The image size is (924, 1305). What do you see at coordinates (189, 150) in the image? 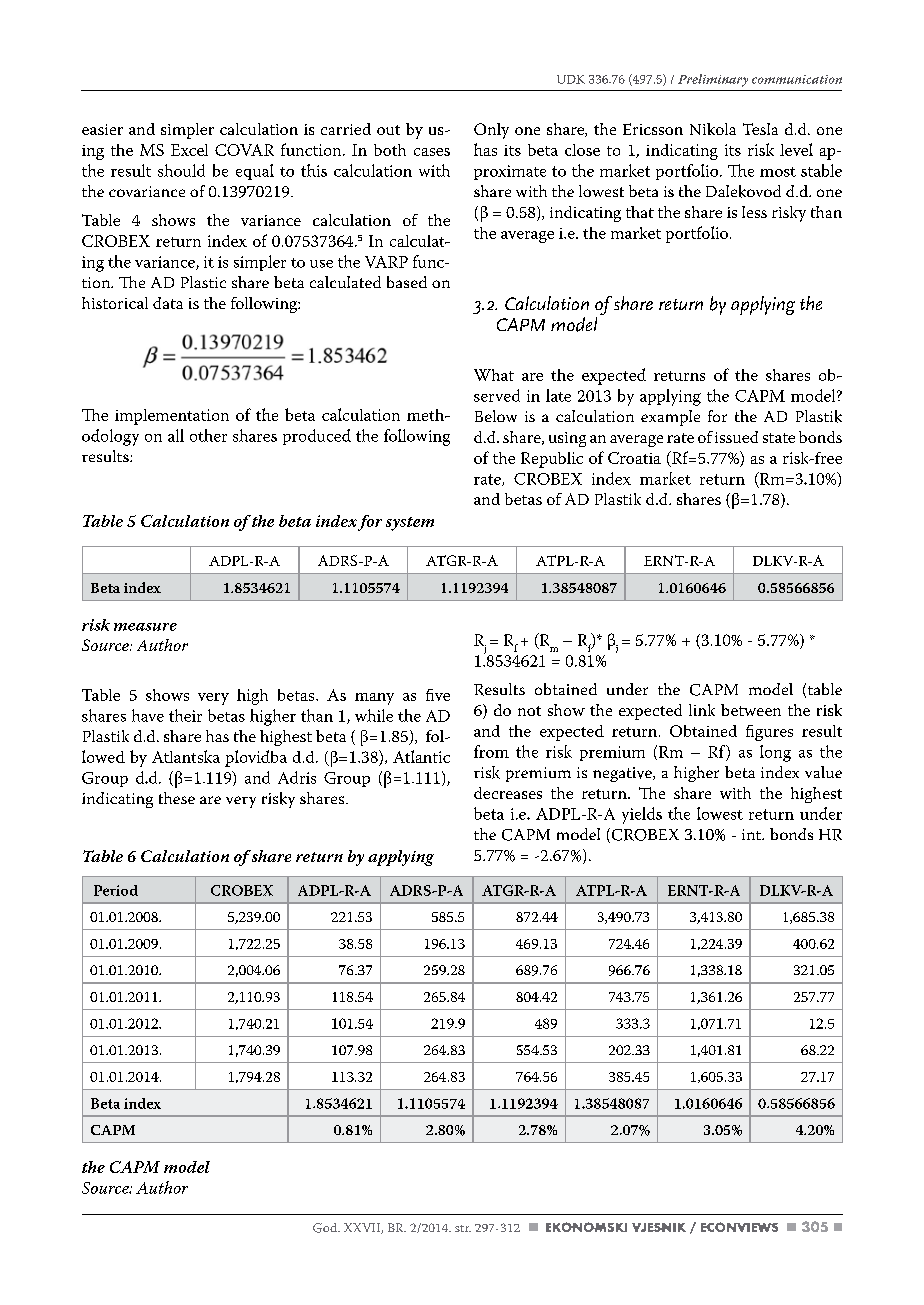
I see `Excel` at bounding box center [189, 150].
